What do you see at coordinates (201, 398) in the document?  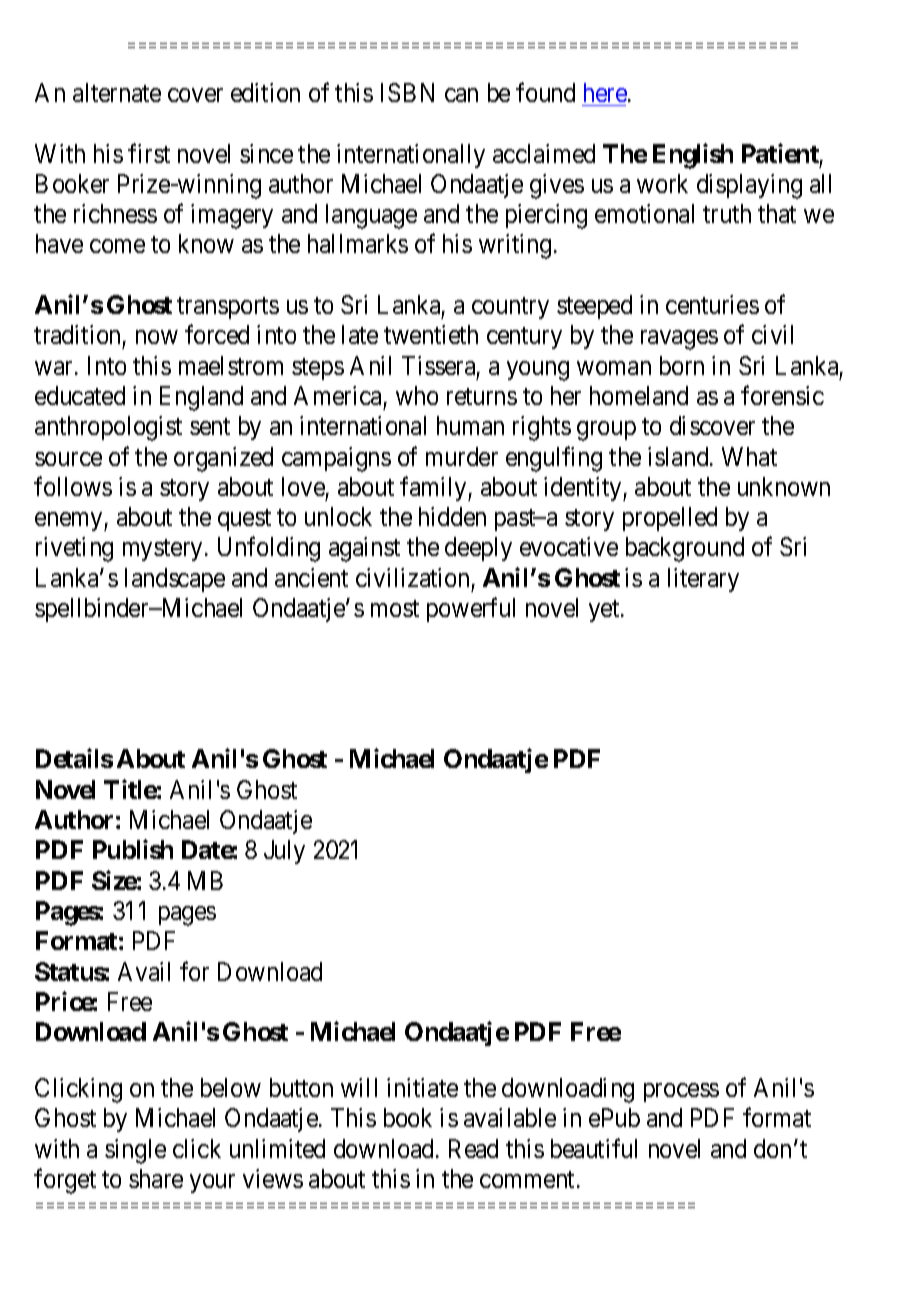 I see `England` at bounding box center [201, 398].
